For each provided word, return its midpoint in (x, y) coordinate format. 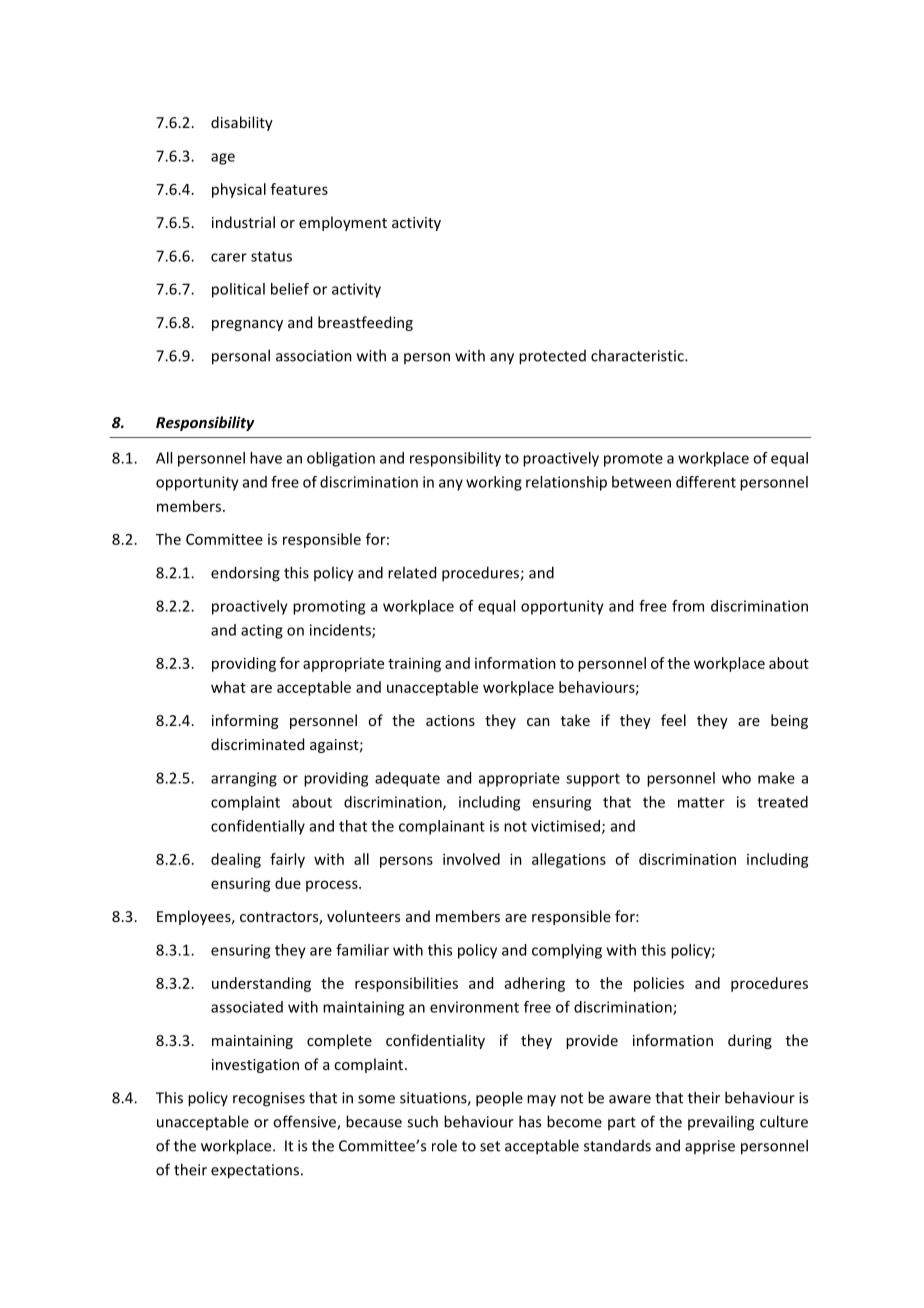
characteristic (638, 355)
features (299, 189)
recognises (269, 1099)
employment (343, 223)
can (538, 722)
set (490, 1146)
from (688, 606)
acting (262, 631)
